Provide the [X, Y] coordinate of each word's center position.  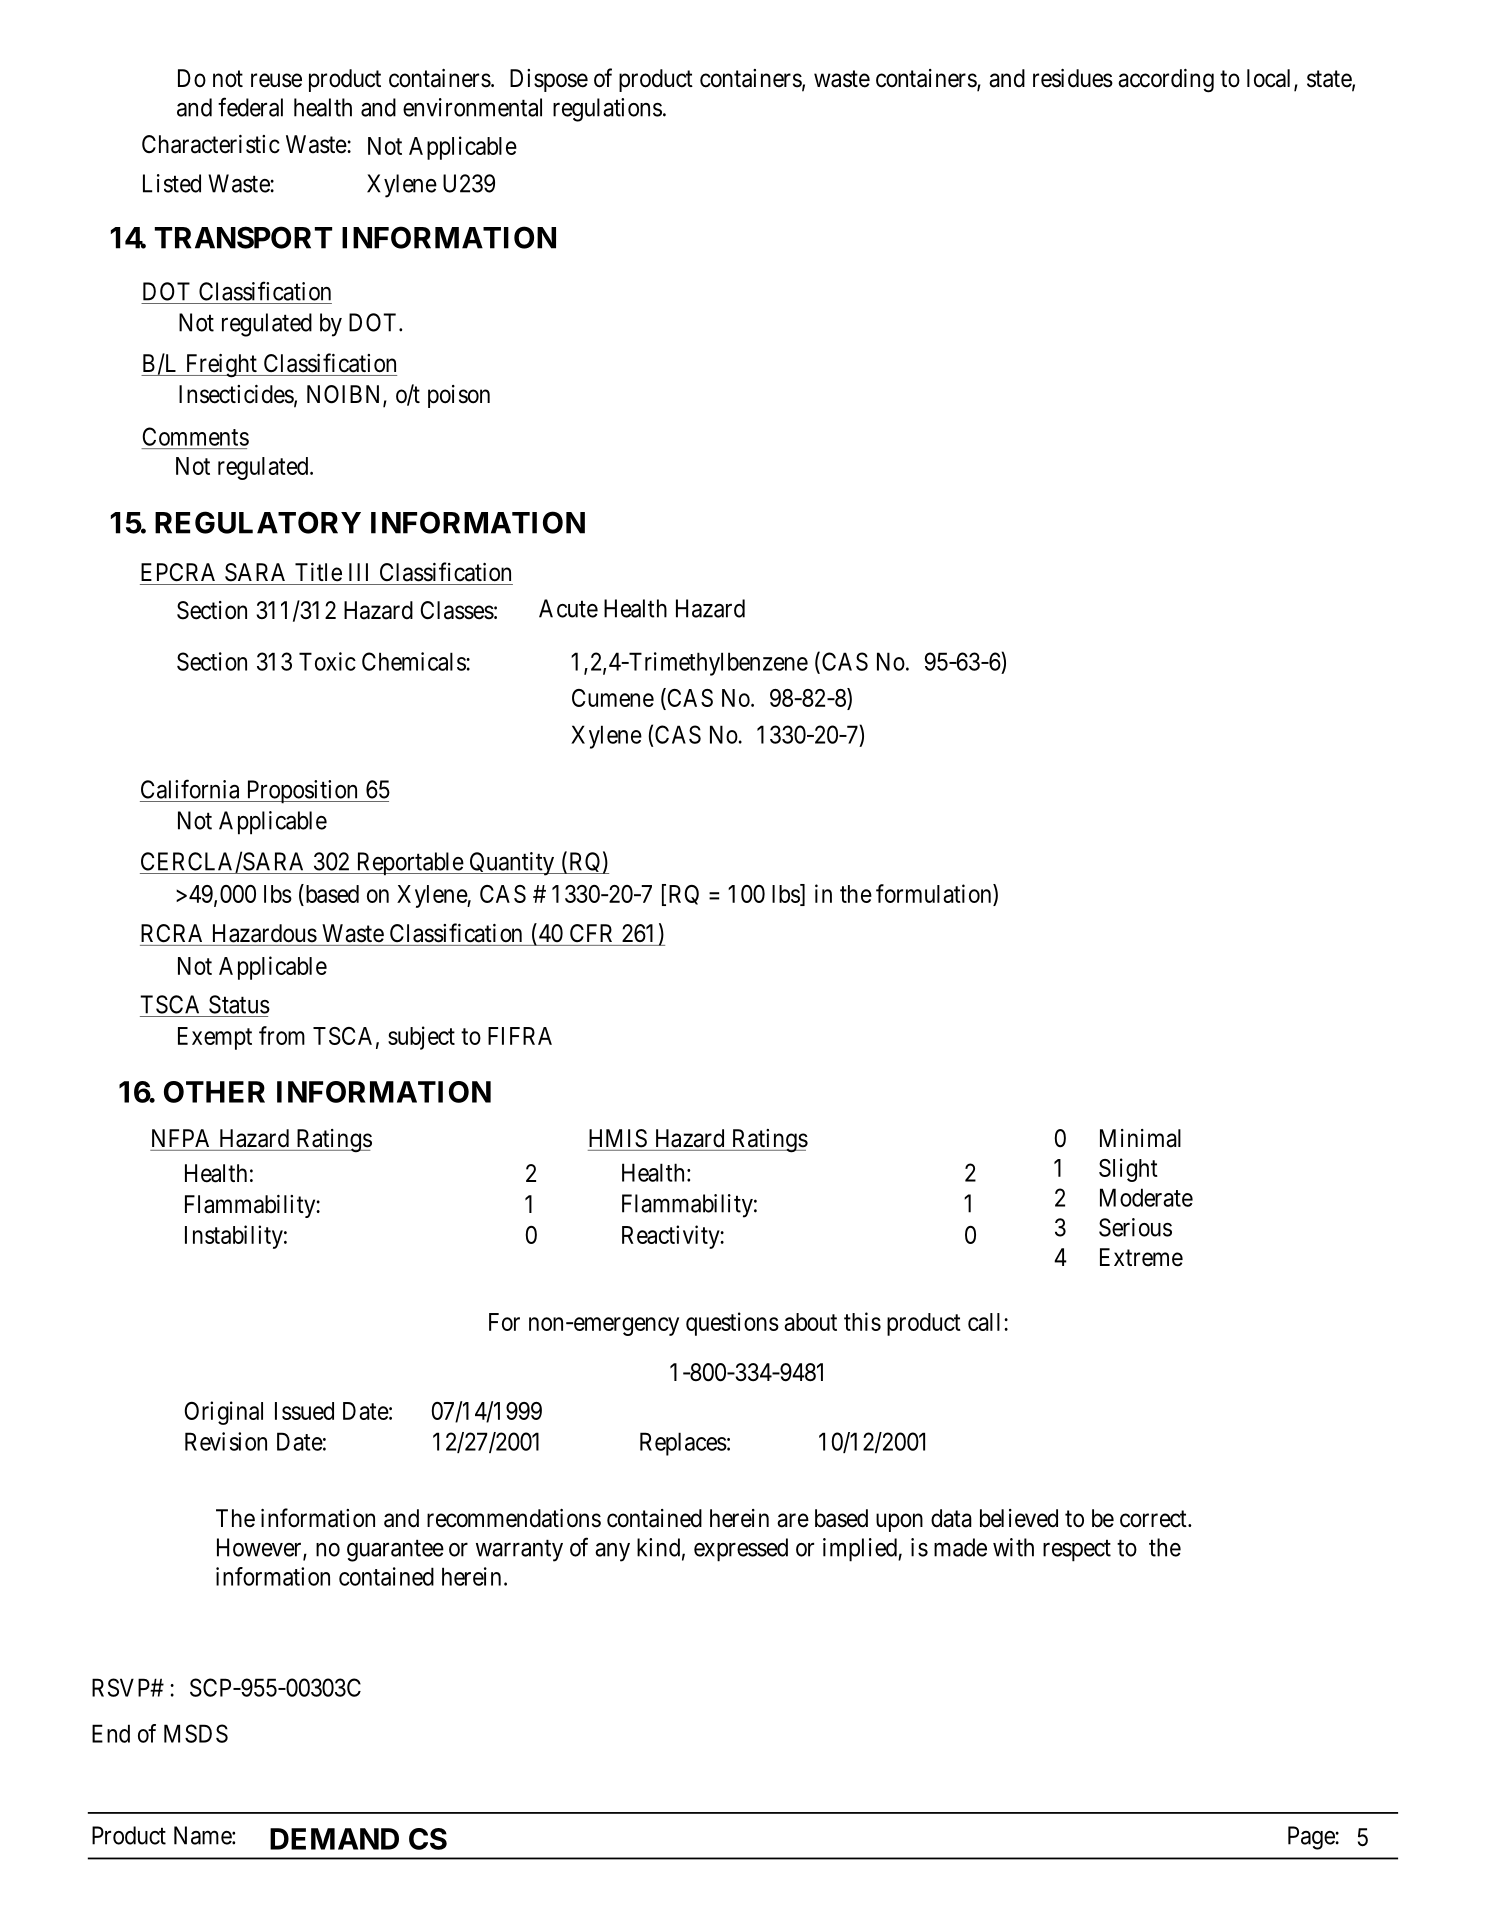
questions [732, 1324]
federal [250, 107]
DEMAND [334, 1839]
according [1166, 81]
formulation [935, 895]
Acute [568, 608]
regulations [607, 110]
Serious [1135, 1227]
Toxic [327, 661]
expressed [741, 1550]
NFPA [180, 1138]
